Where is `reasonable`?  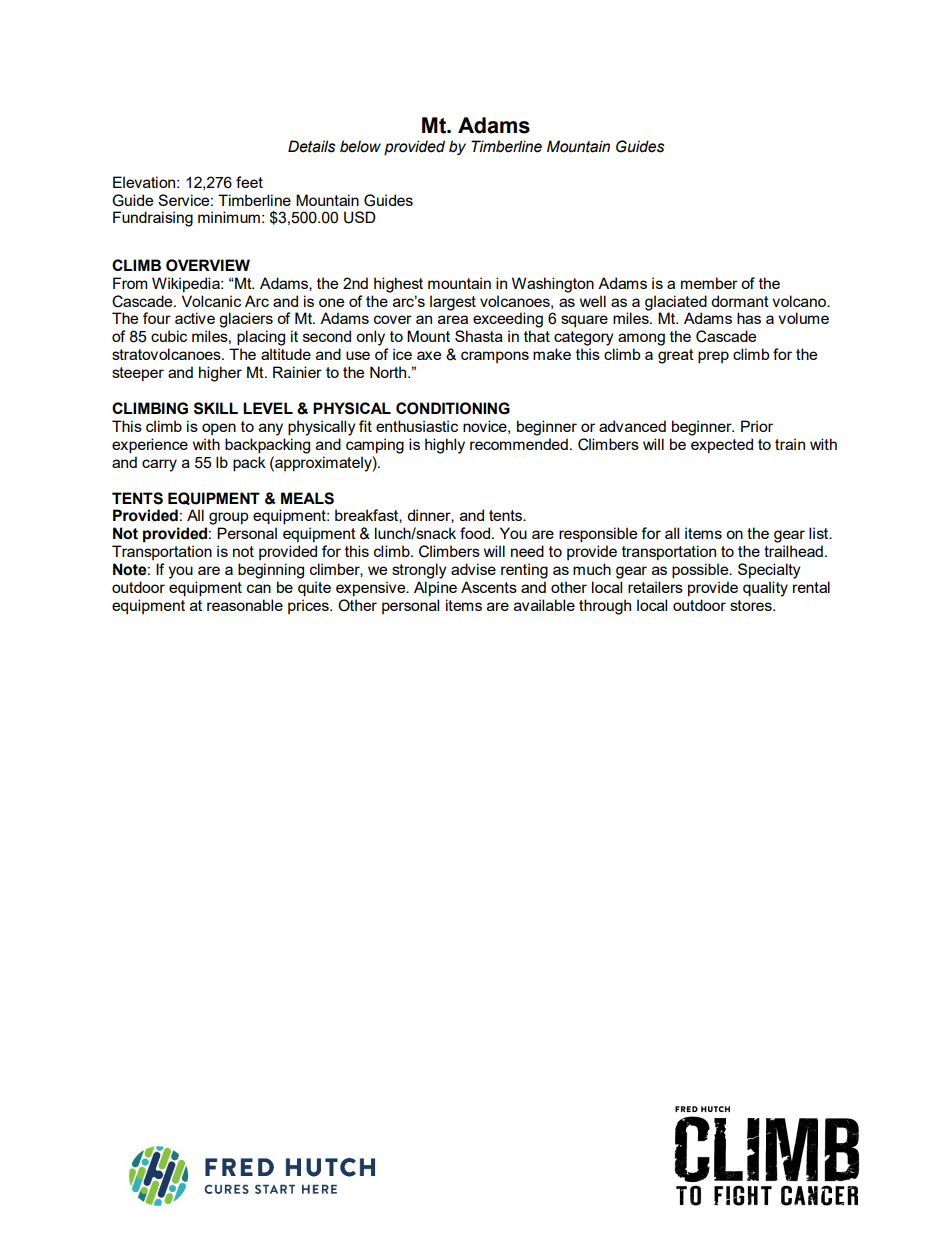 reasonable is located at coordinates (245, 605).
